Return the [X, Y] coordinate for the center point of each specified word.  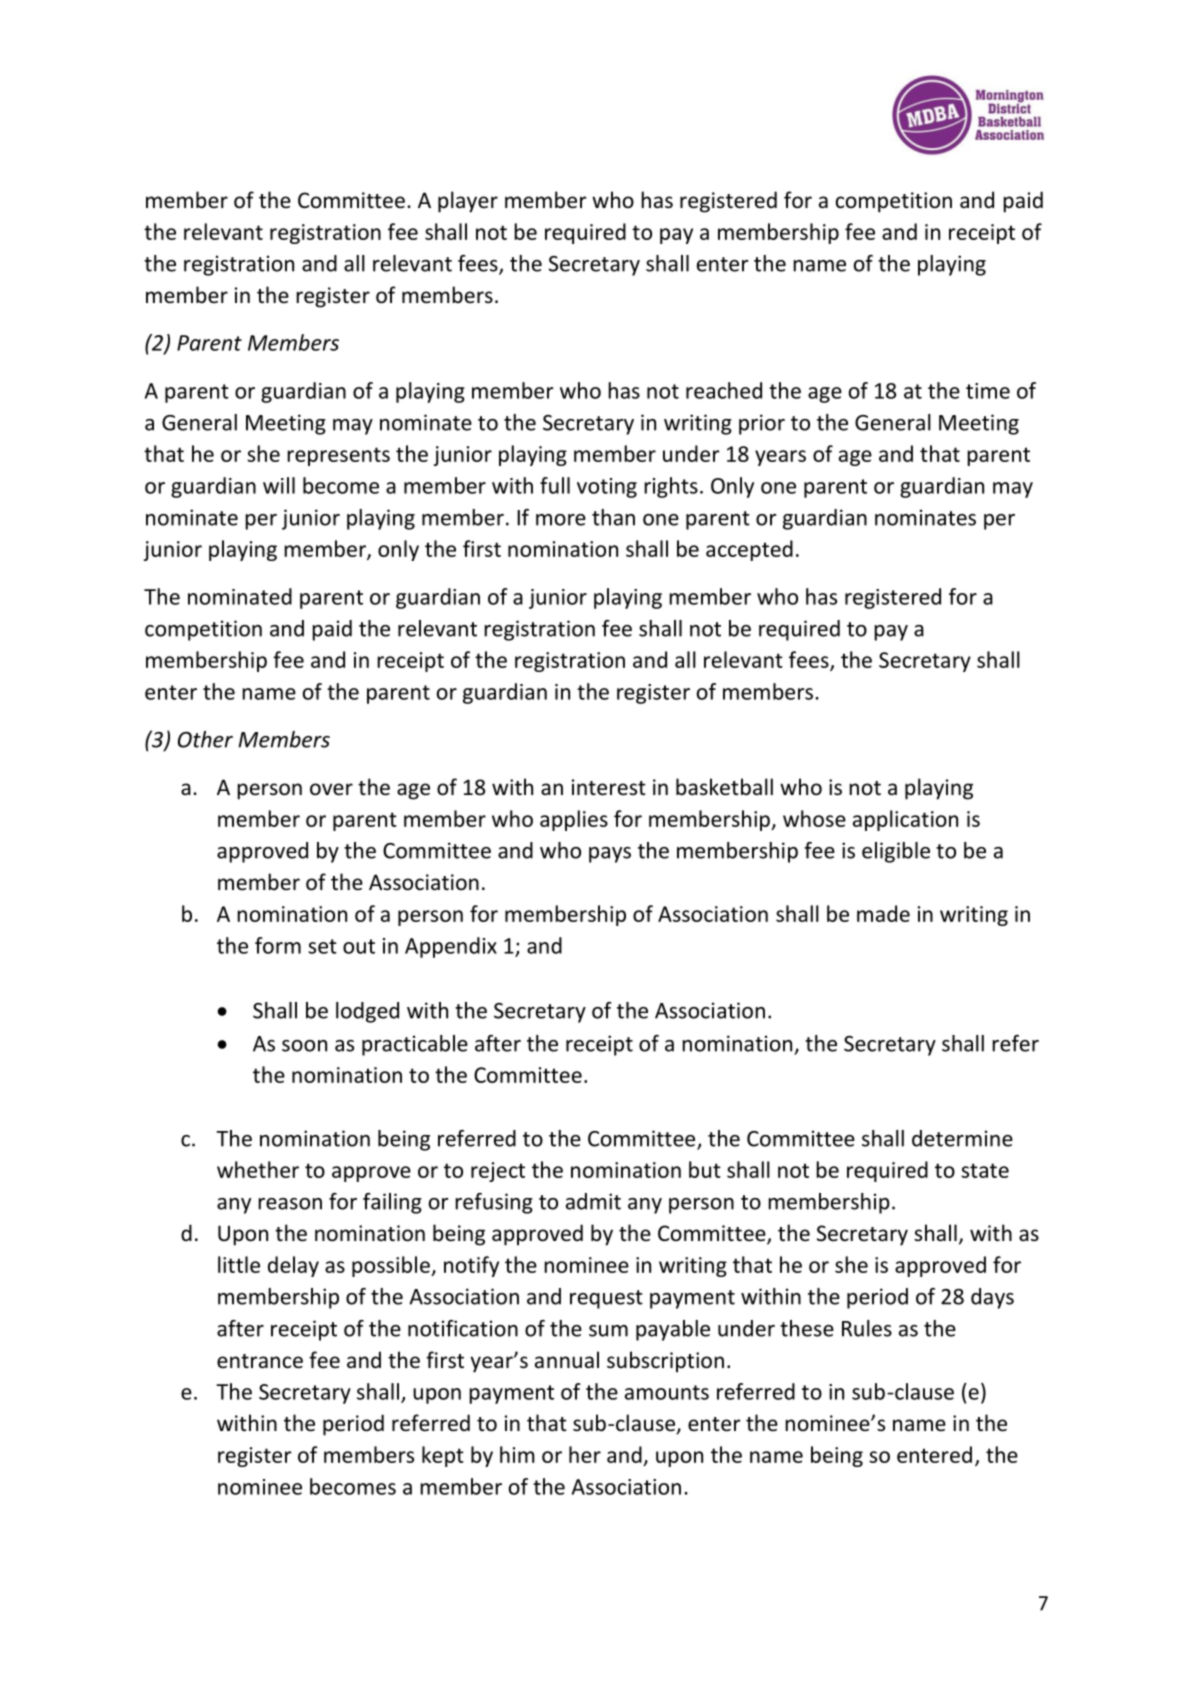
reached [724, 390]
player [468, 202]
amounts [667, 1392]
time [988, 391]
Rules [867, 1328]
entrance [260, 1361]
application [905, 820]
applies [574, 820]
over [331, 789]
